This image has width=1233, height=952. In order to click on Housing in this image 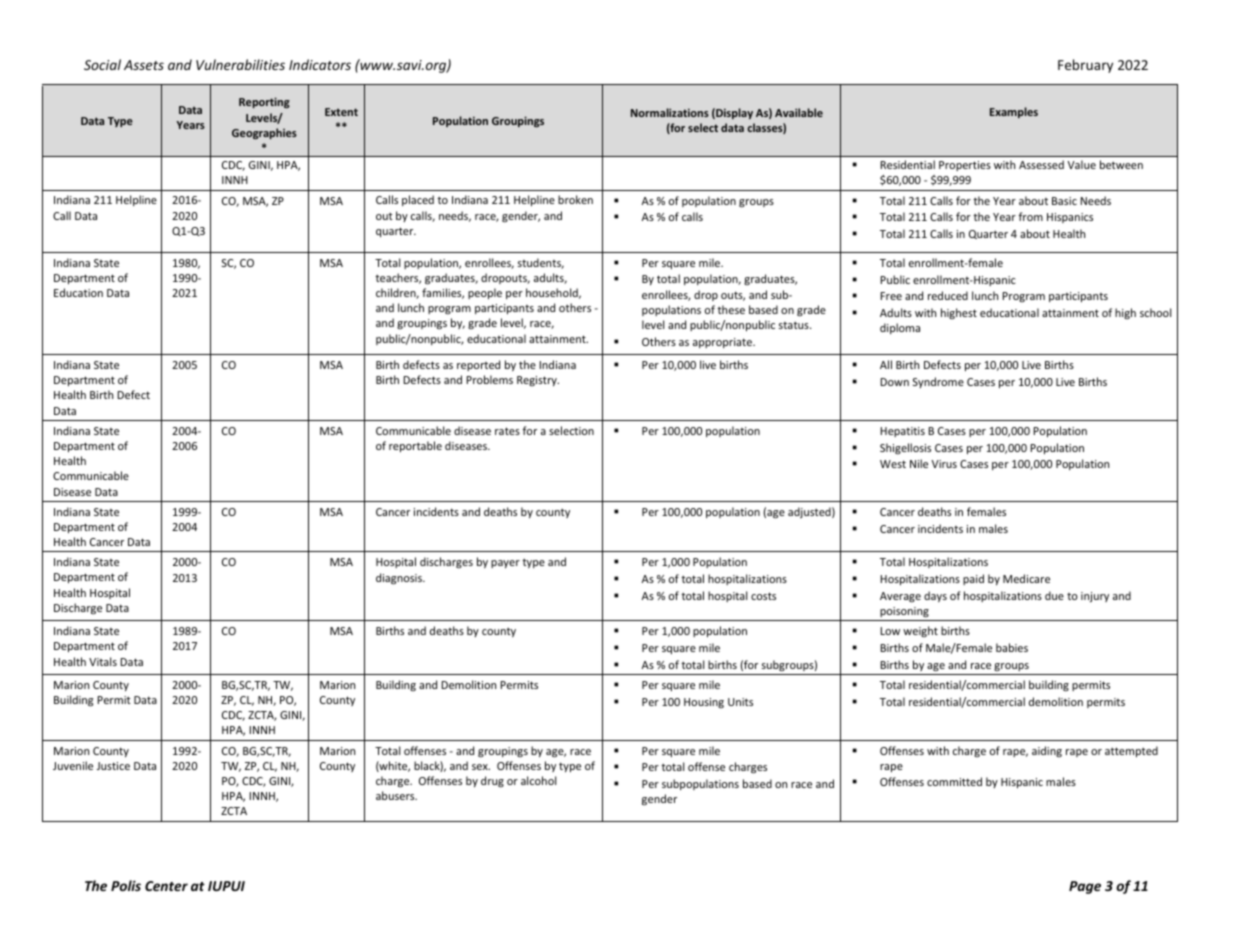, I will do `click(704, 703)`.
